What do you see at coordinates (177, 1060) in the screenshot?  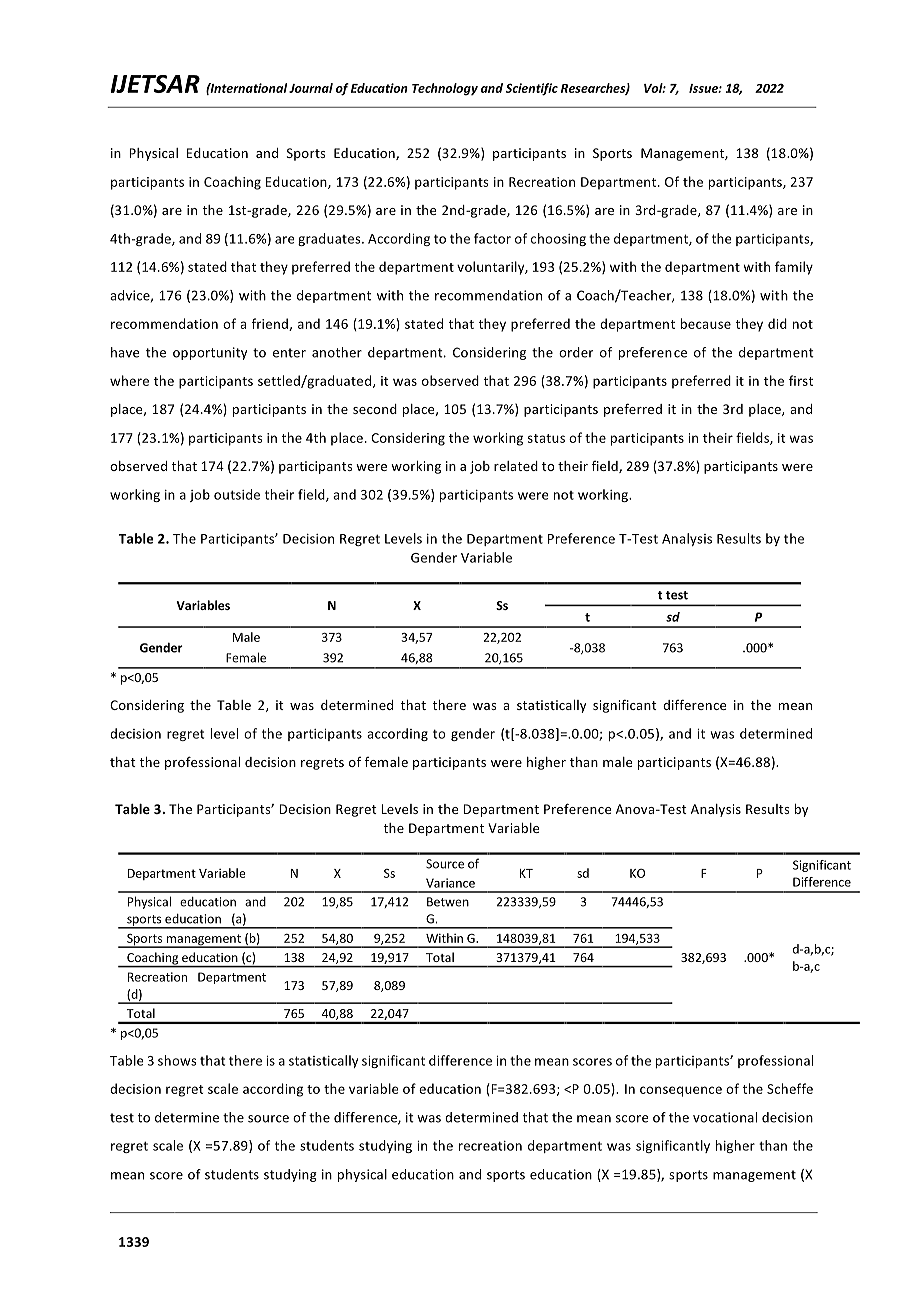 I see `shows` at bounding box center [177, 1060].
